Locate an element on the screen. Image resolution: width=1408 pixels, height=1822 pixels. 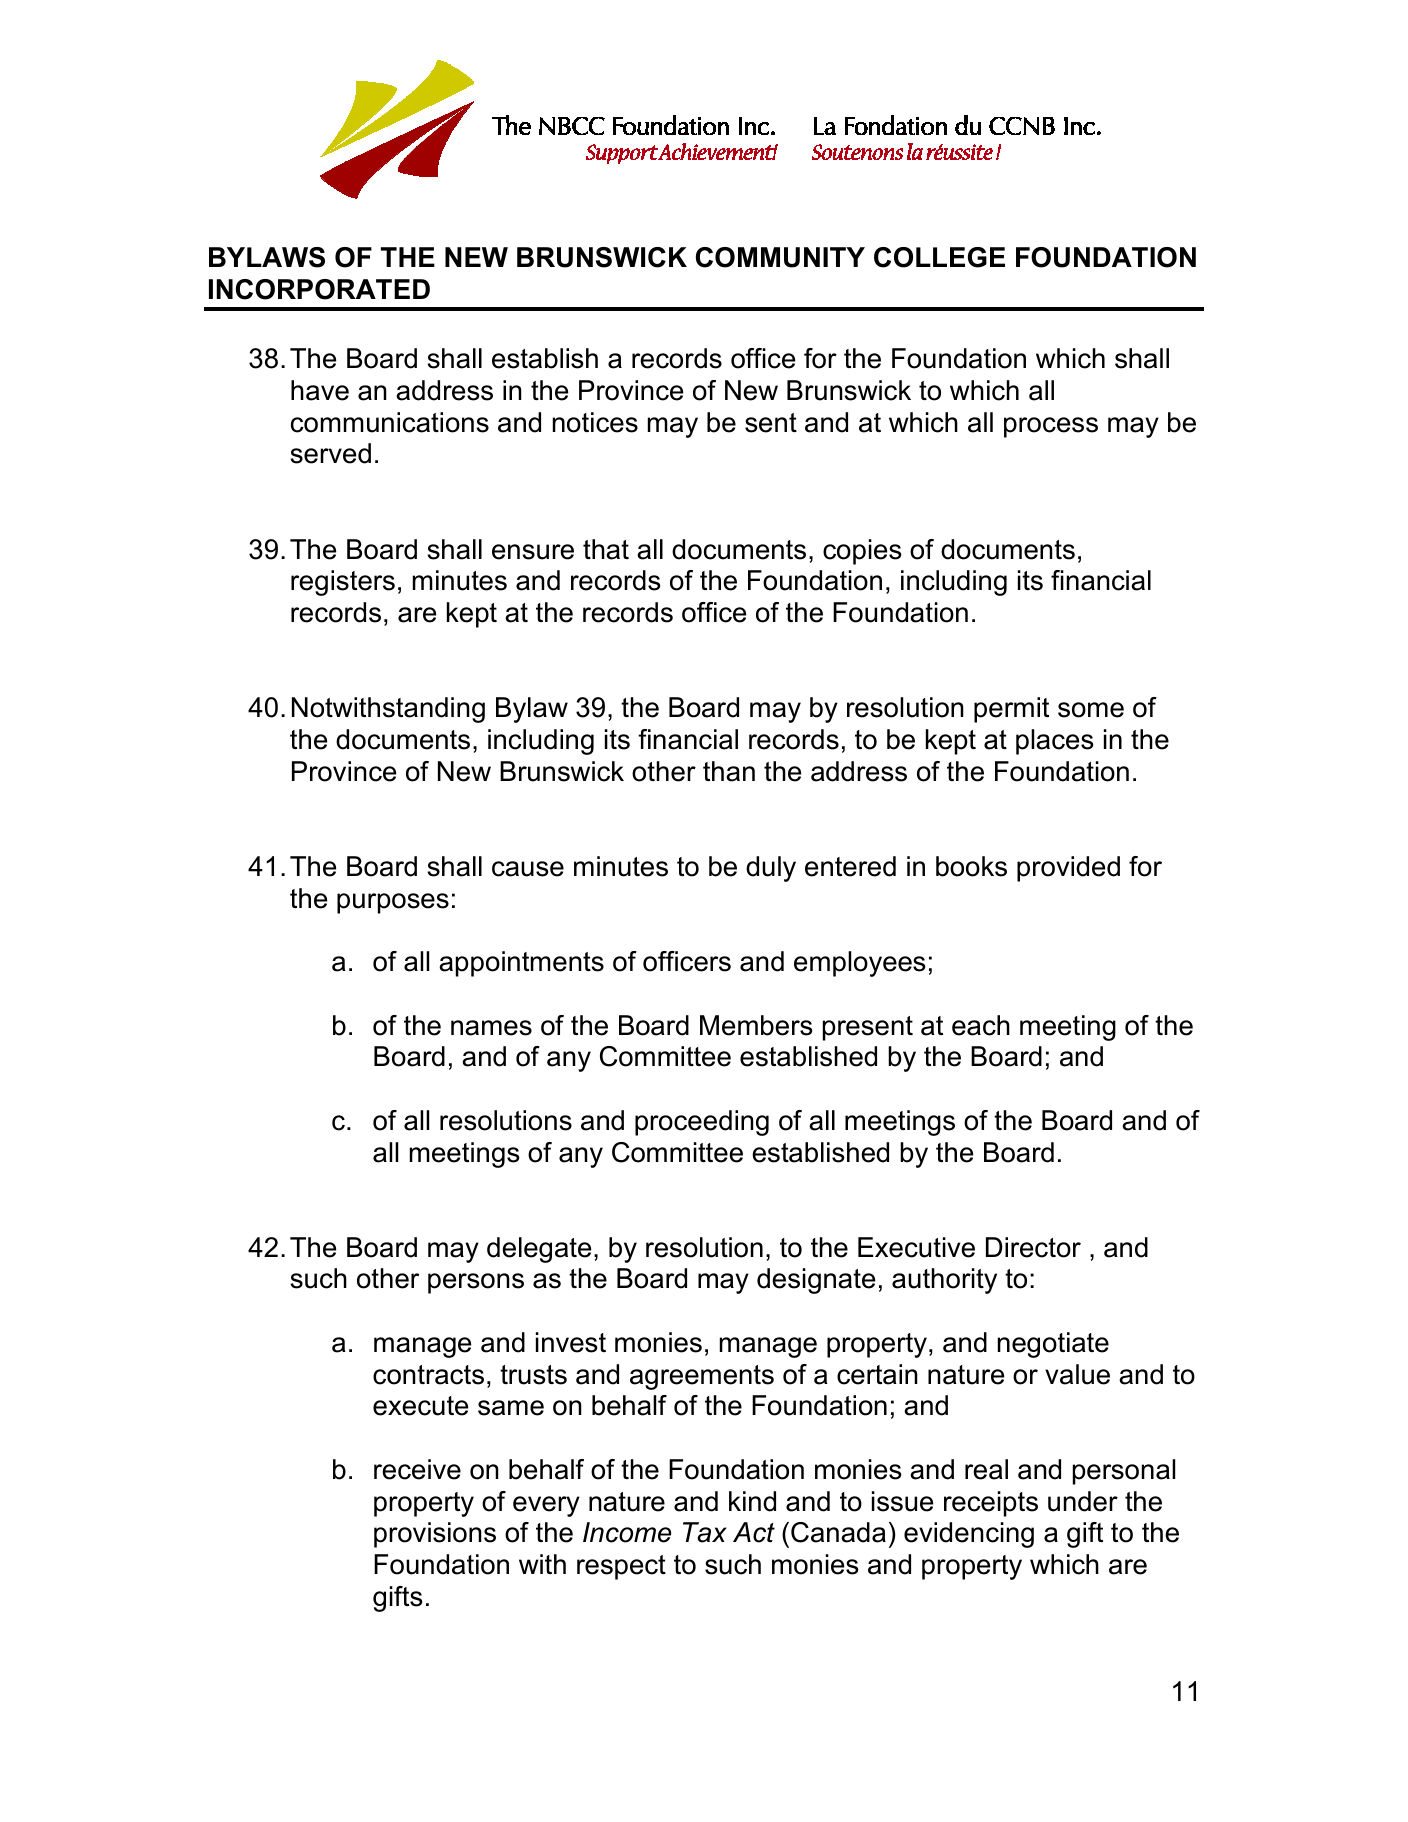
each is located at coordinates (981, 1025).
